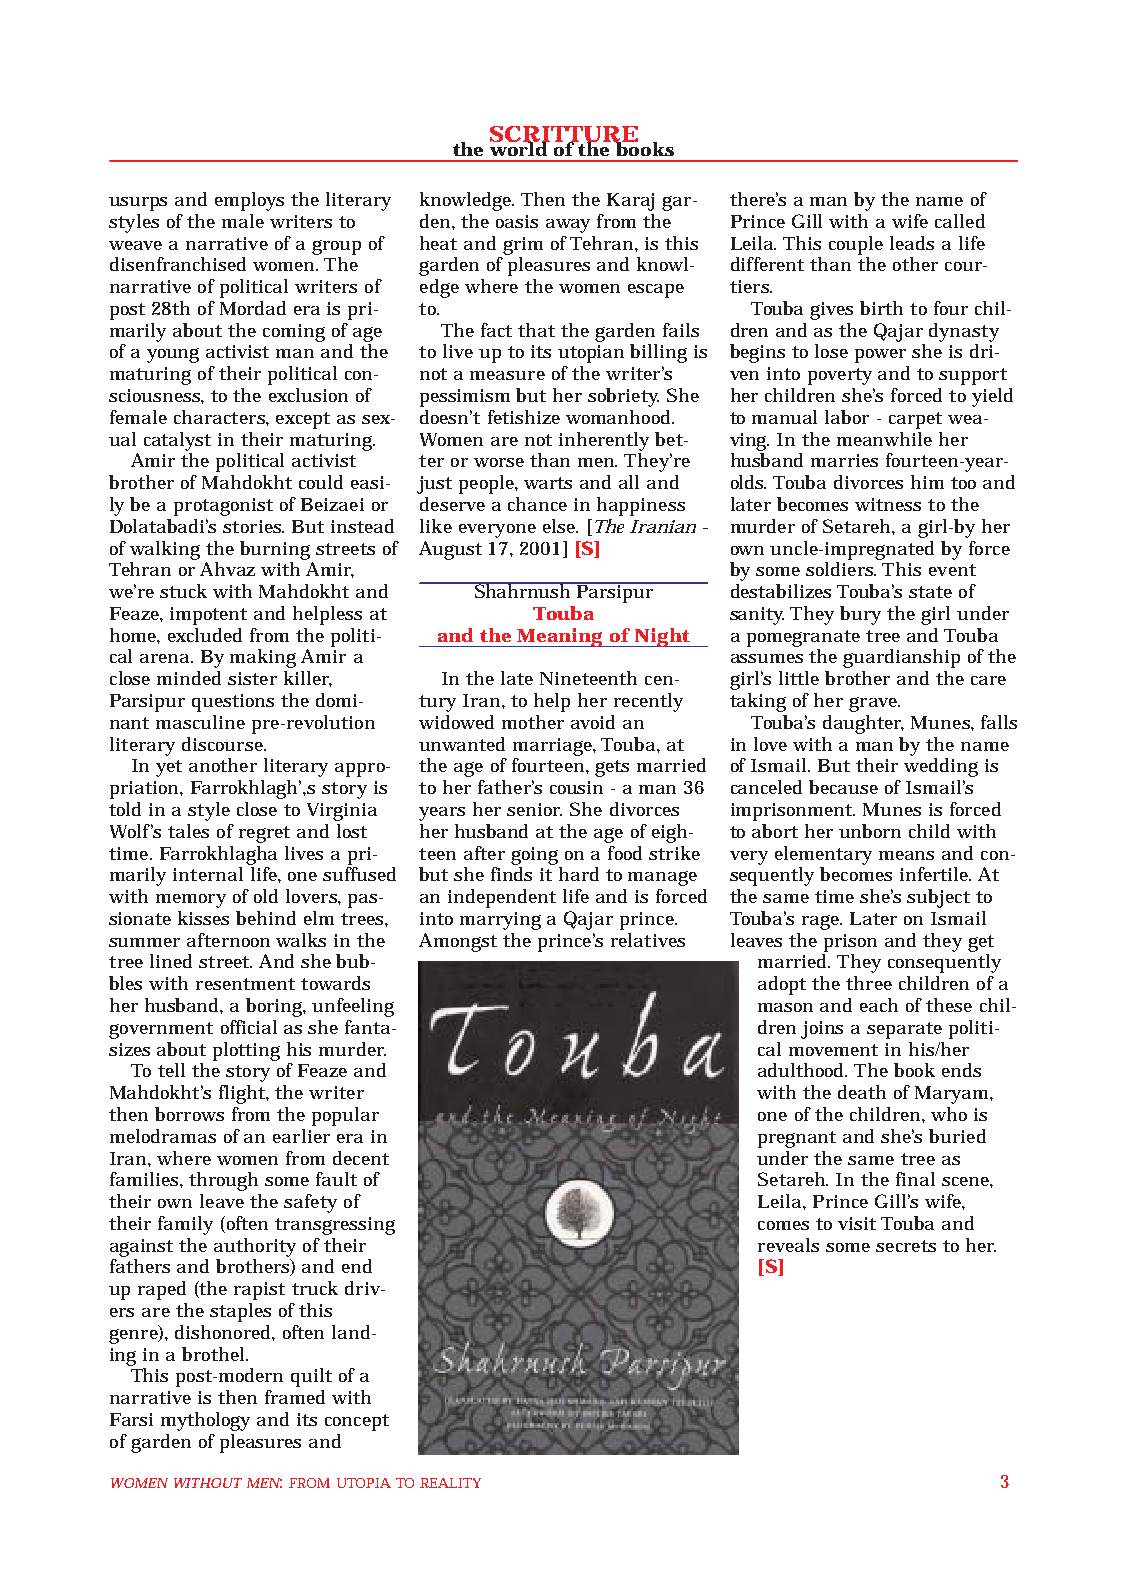  What do you see at coordinates (450, 1483) in the screenshot?
I see `REALITY` at bounding box center [450, 1483].
